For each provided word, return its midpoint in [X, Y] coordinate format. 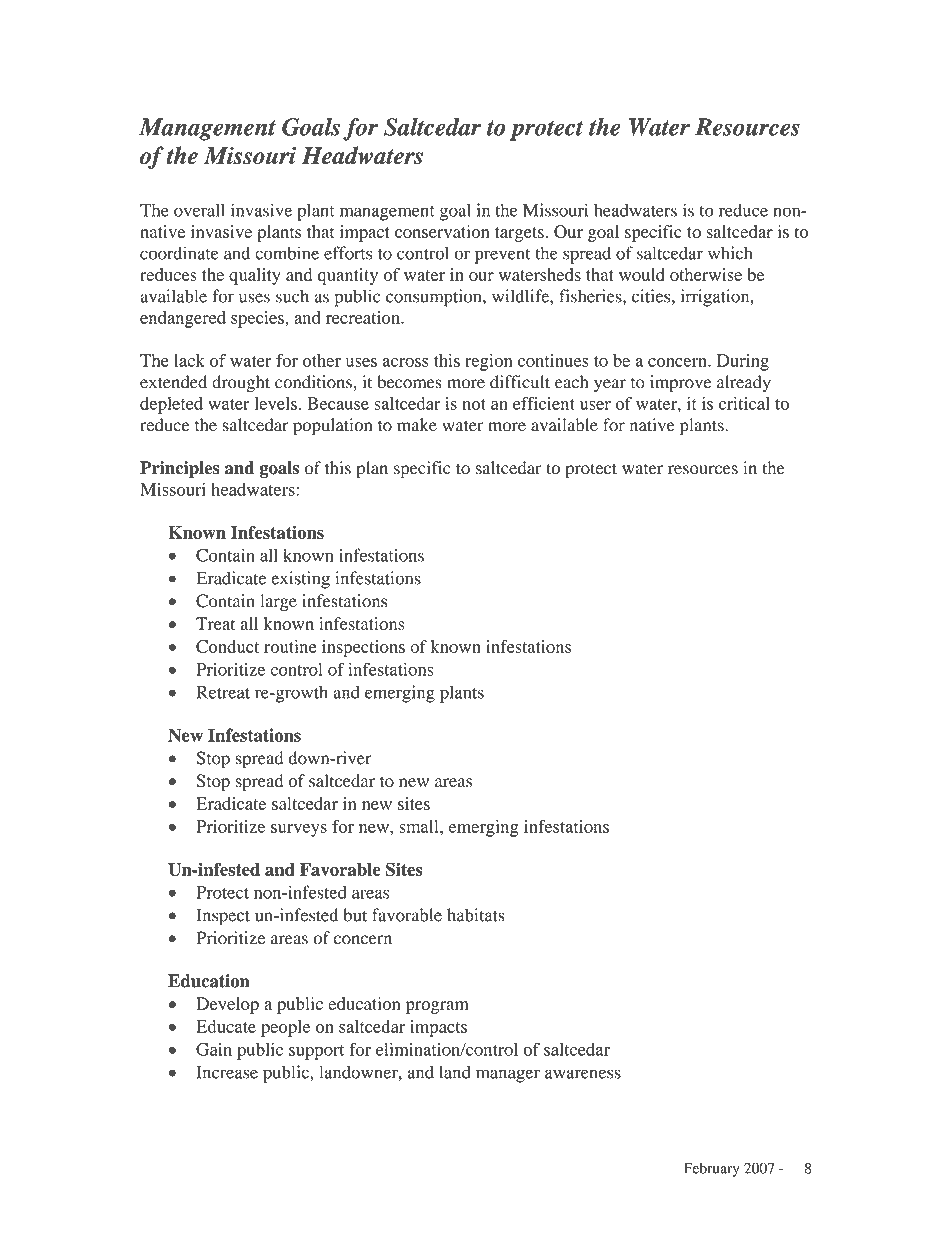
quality [255, 276]
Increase [227, 1072]
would [642, 274]
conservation [442, 231]
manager [508, 1076]
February [712, 1170]
